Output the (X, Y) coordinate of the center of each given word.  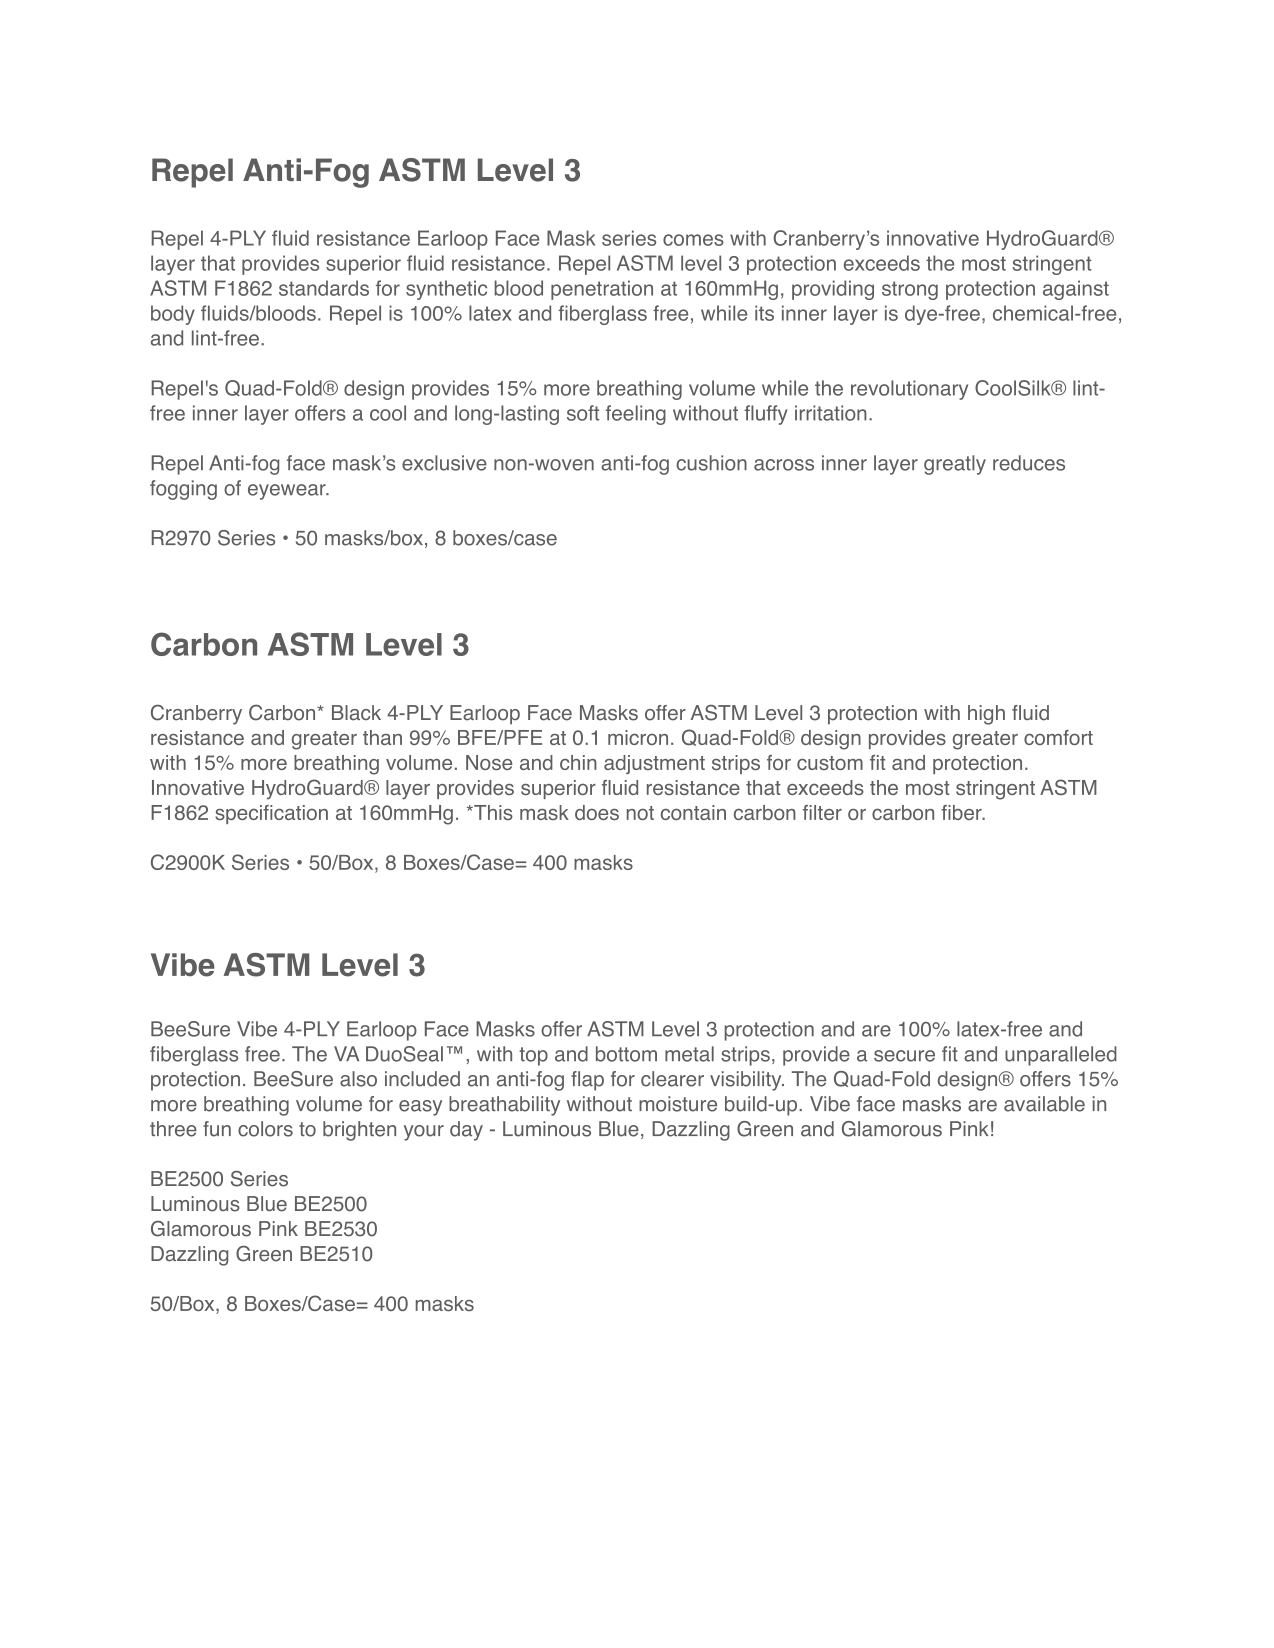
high (986, 715)
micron (638, 737)
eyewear (288, 492)
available (1044, 1104)
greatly (955, 465)
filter (822, 812)
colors (265, 1129)
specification (271, 814)
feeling (636, 415)
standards (324, 288)
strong (910, 290)
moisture (678, 1104)
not (640, 813)
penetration (602, 290)
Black (356, 713)
